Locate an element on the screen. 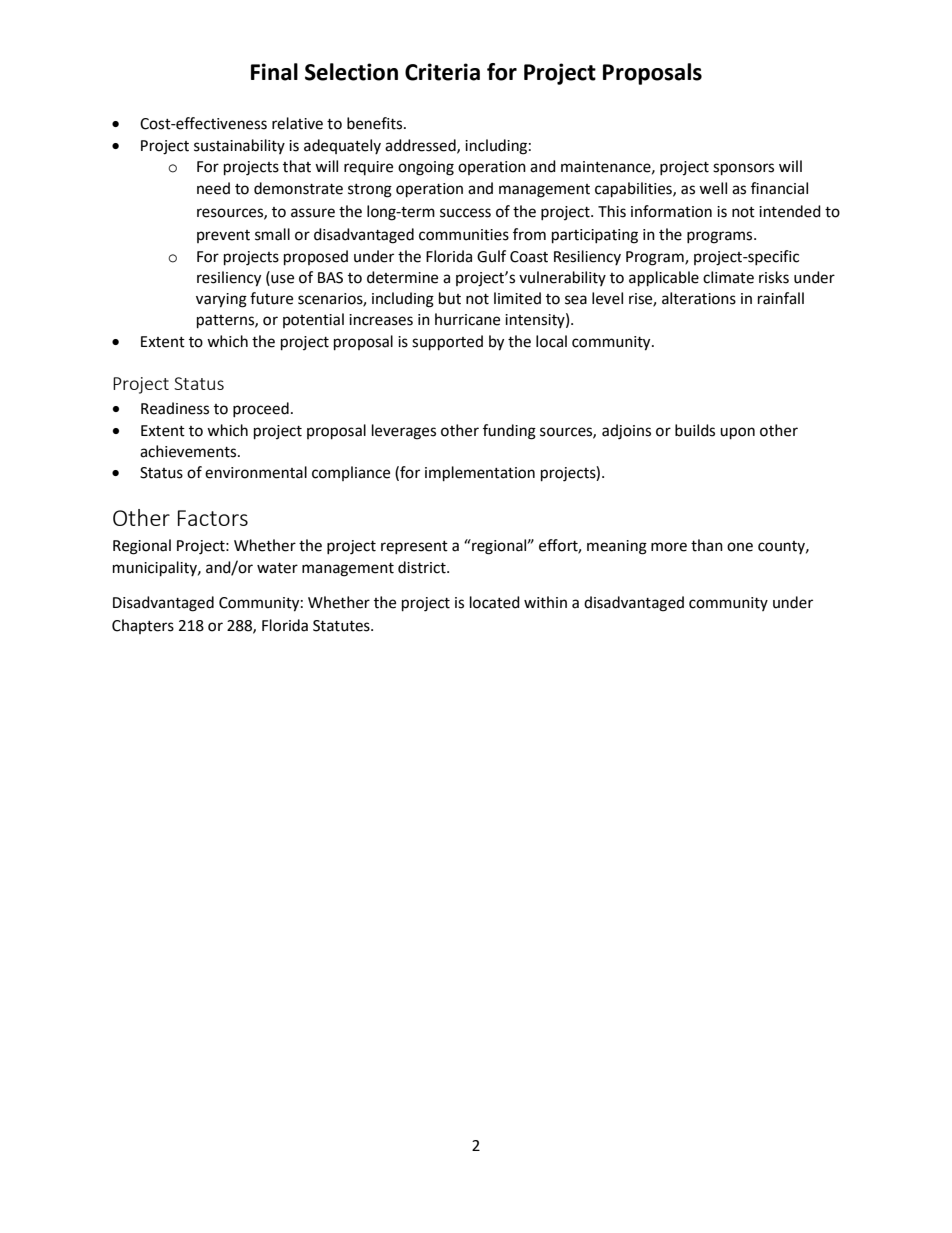  funding is located at coordinates (509, 432).
